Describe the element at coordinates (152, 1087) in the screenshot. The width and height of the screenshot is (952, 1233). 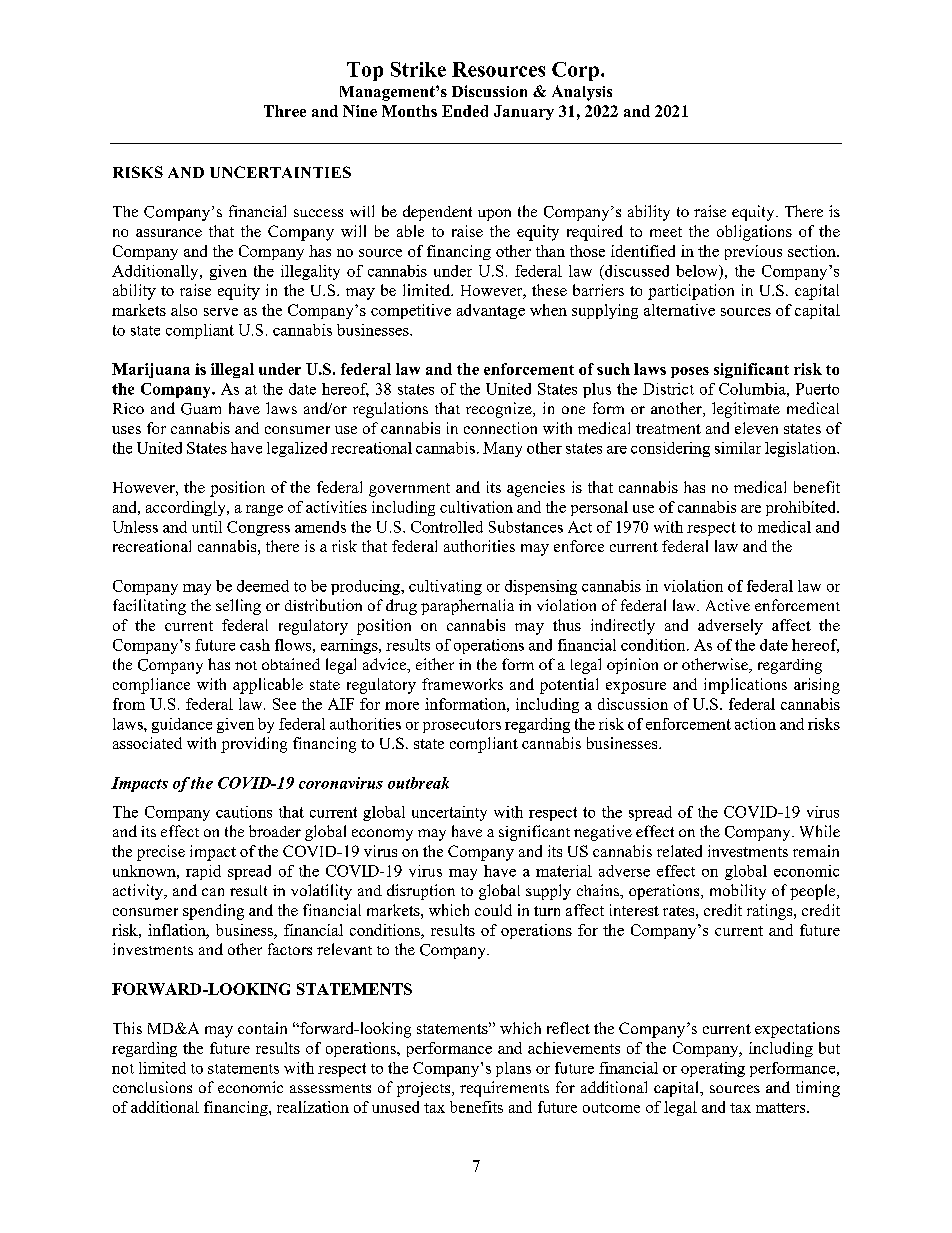
I see `conclusions` at that location.
